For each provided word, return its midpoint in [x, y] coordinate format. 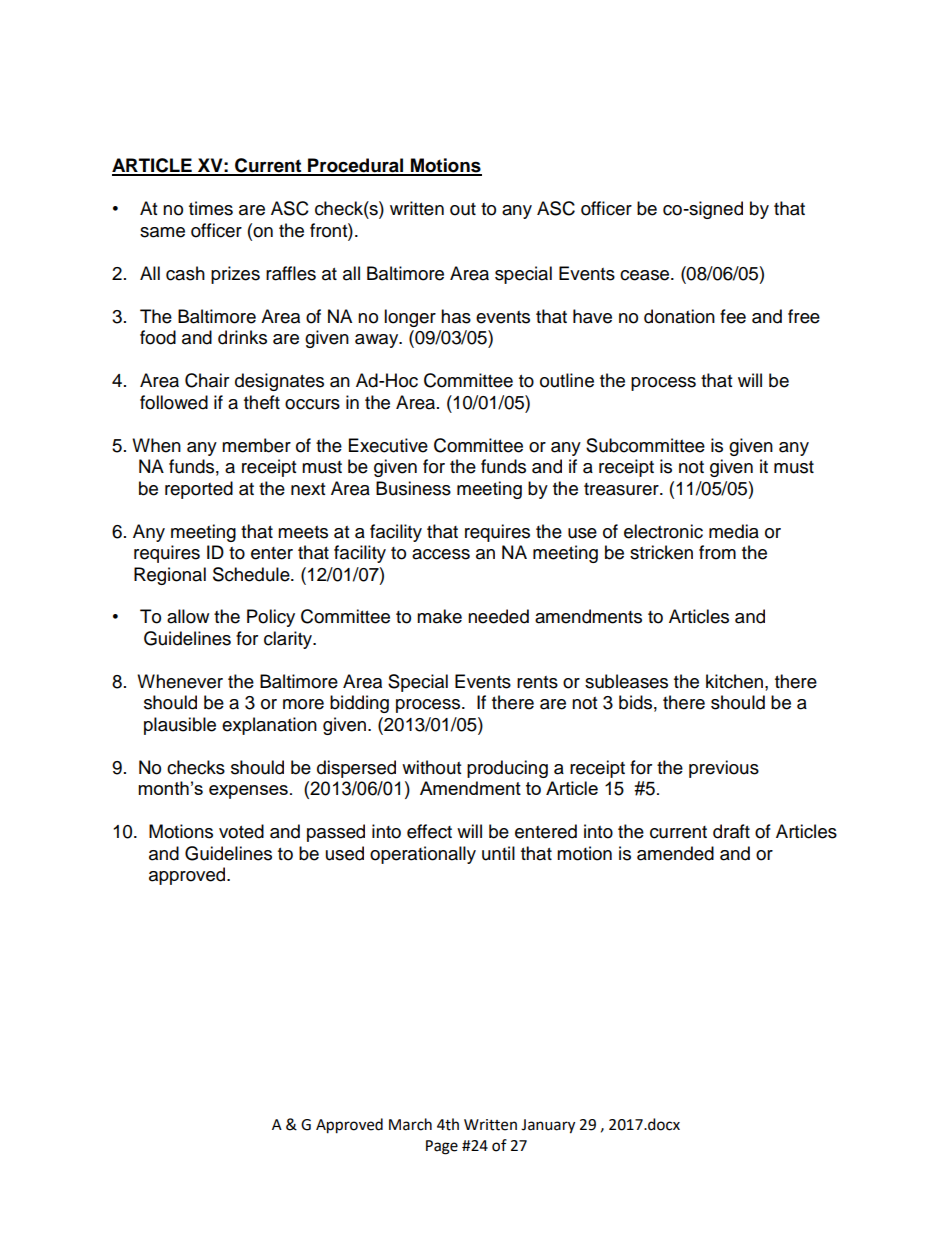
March [410, 1124]
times [211, 208]
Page [442, 1147]
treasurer [622, 489]
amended [675, 853]
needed [498, 616]
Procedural [356, 166]
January [548, 1126]
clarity [289, 640]
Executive [388, 445]
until [498, 853]
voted [241, 831]
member [256, 445]
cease [646, 275]
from [717, 552]
